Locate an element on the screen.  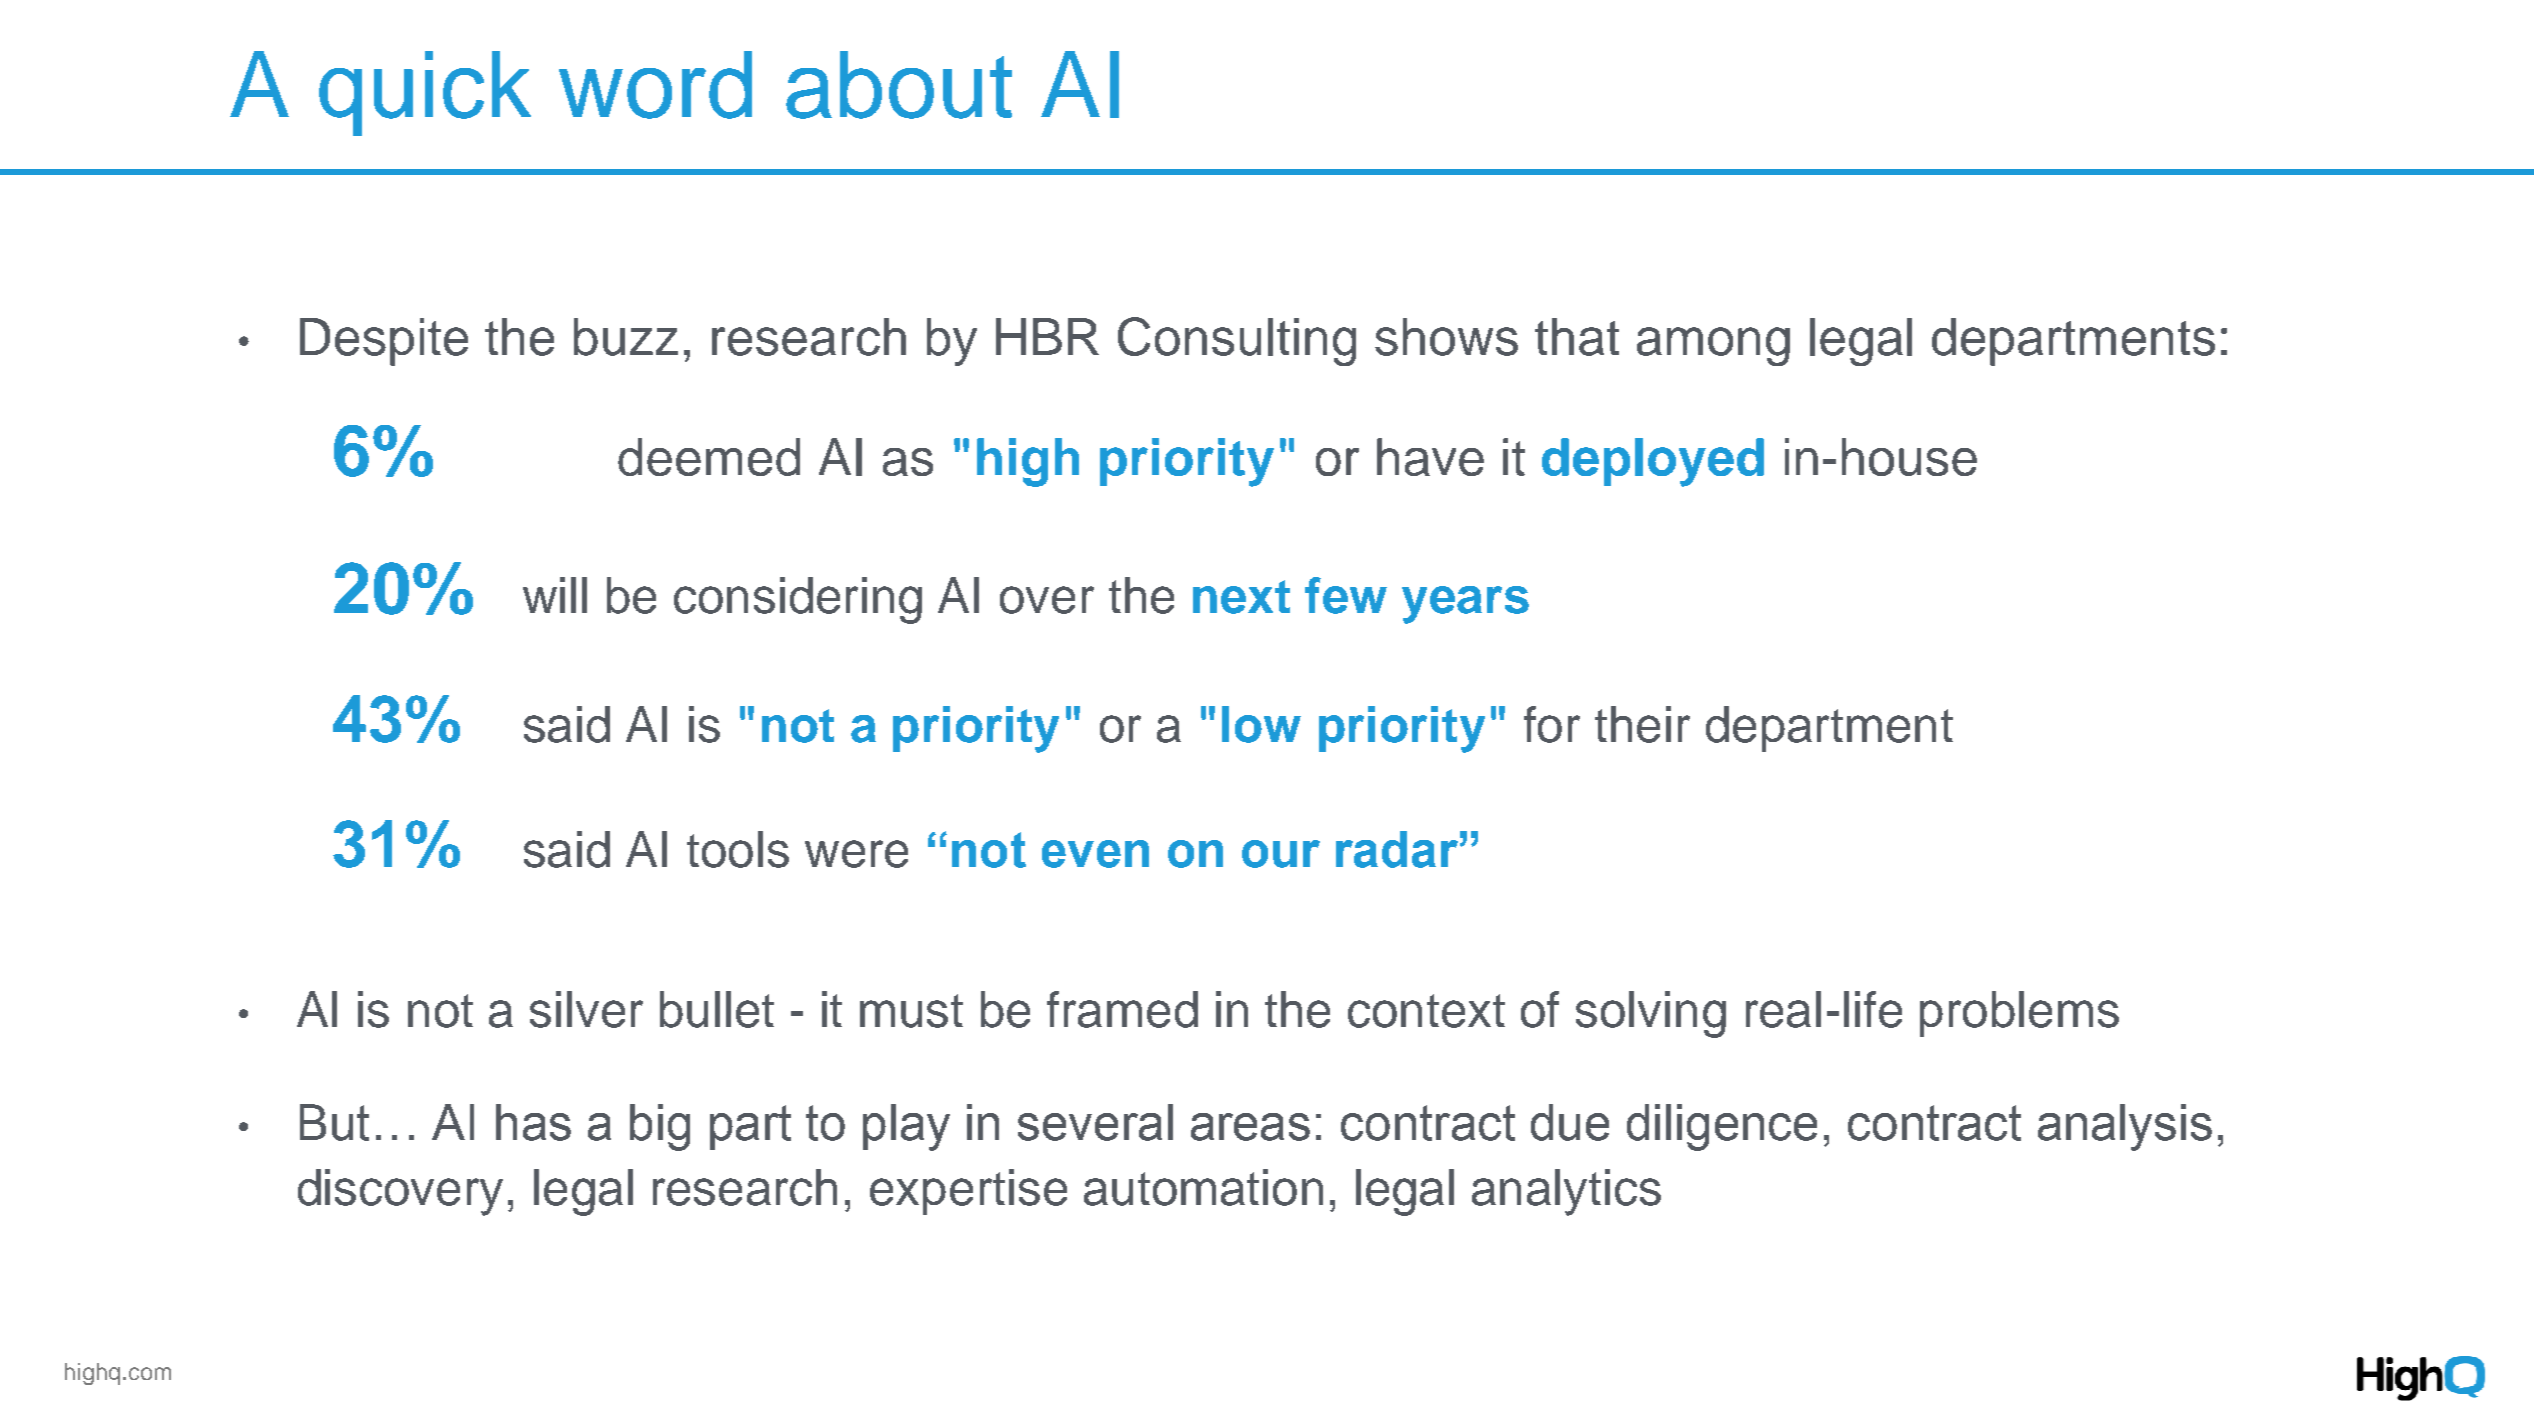
next is located at coordinates (1241, 597).
